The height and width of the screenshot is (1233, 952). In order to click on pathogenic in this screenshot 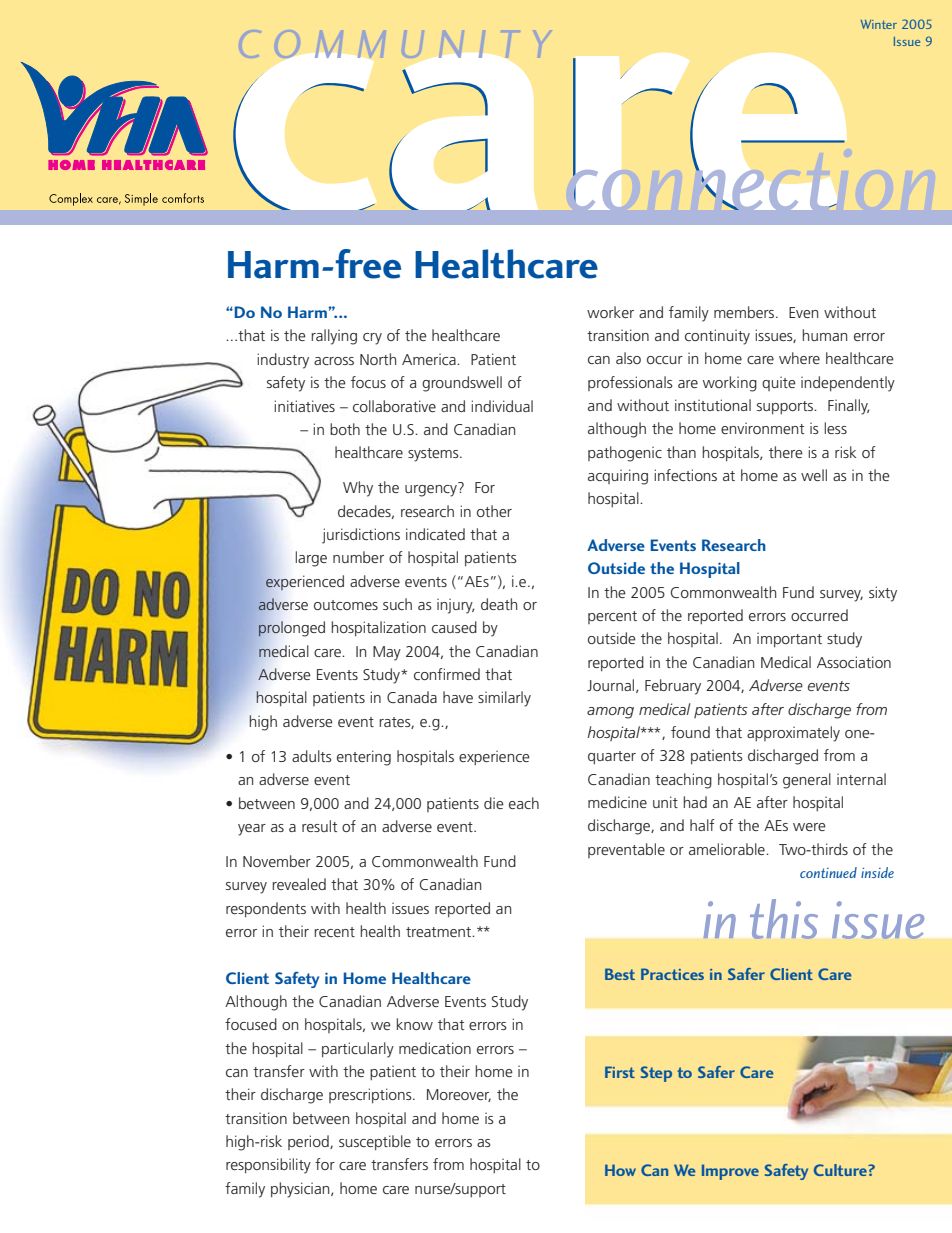, I will do `click(625, 454)`.
